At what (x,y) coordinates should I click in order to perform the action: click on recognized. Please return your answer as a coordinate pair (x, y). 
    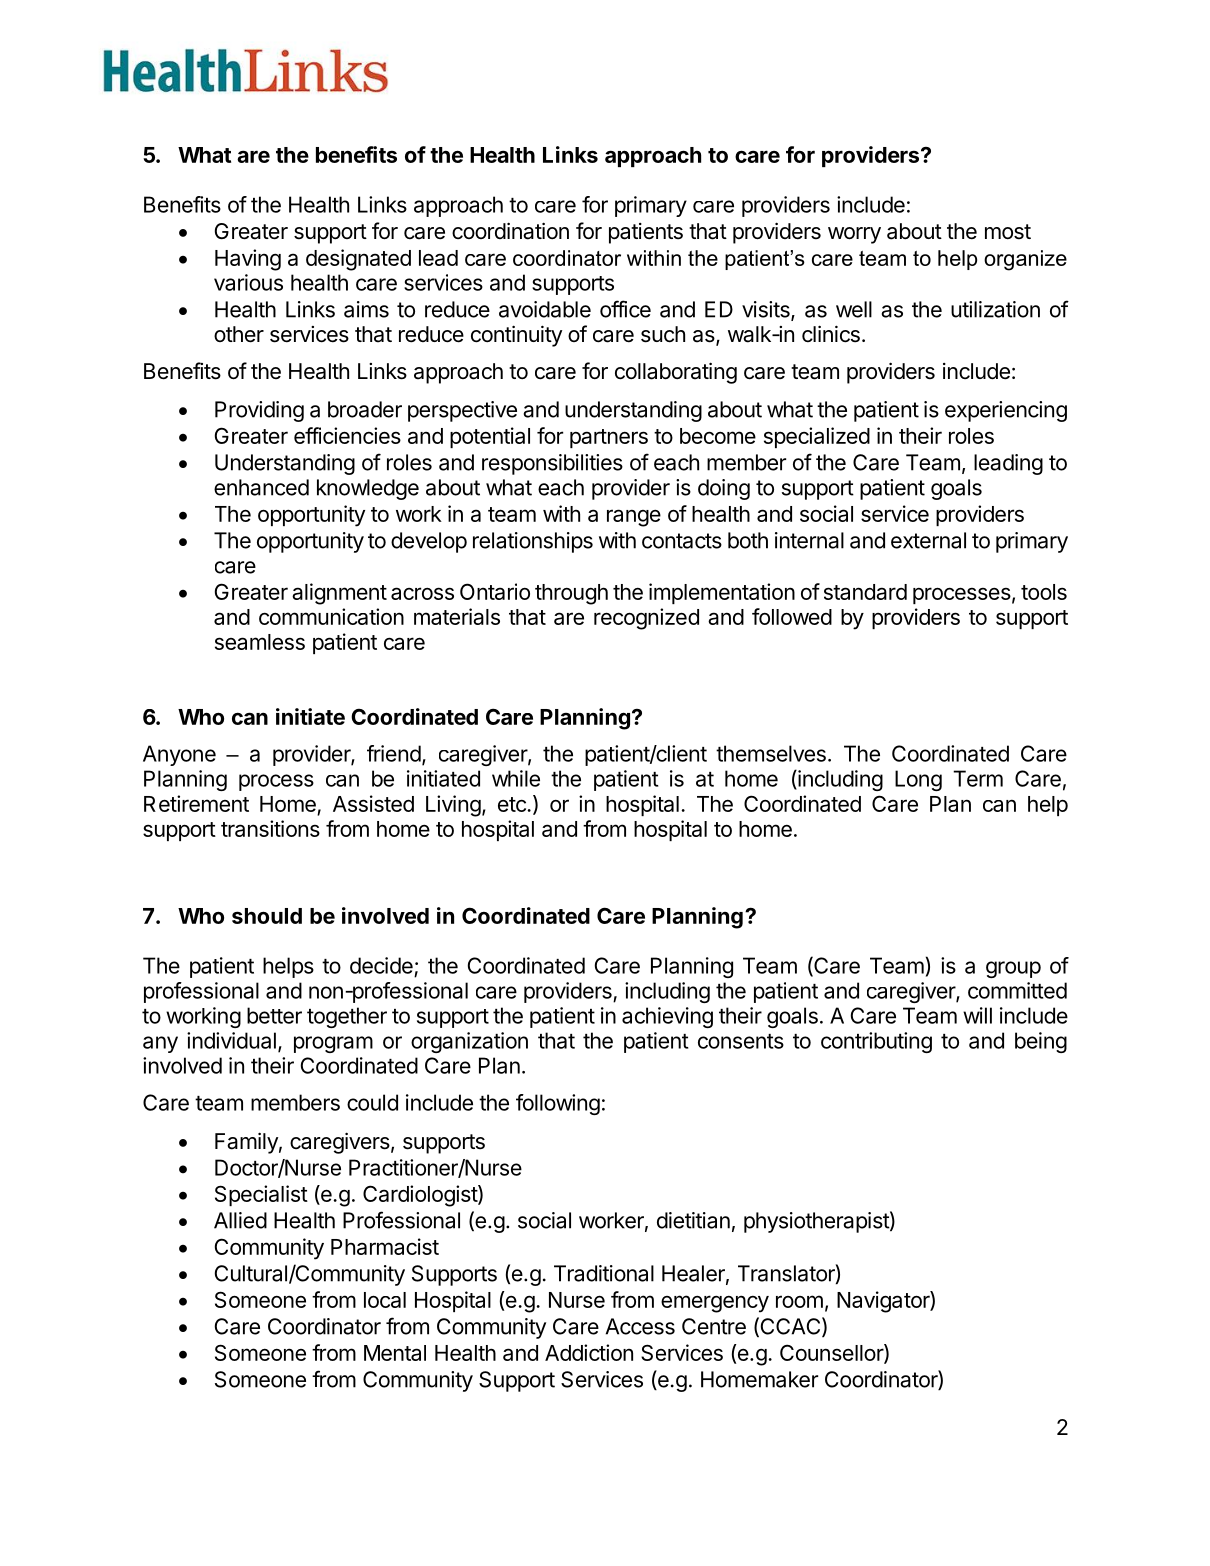
    Looking at the image, I should click on (646, 619).
